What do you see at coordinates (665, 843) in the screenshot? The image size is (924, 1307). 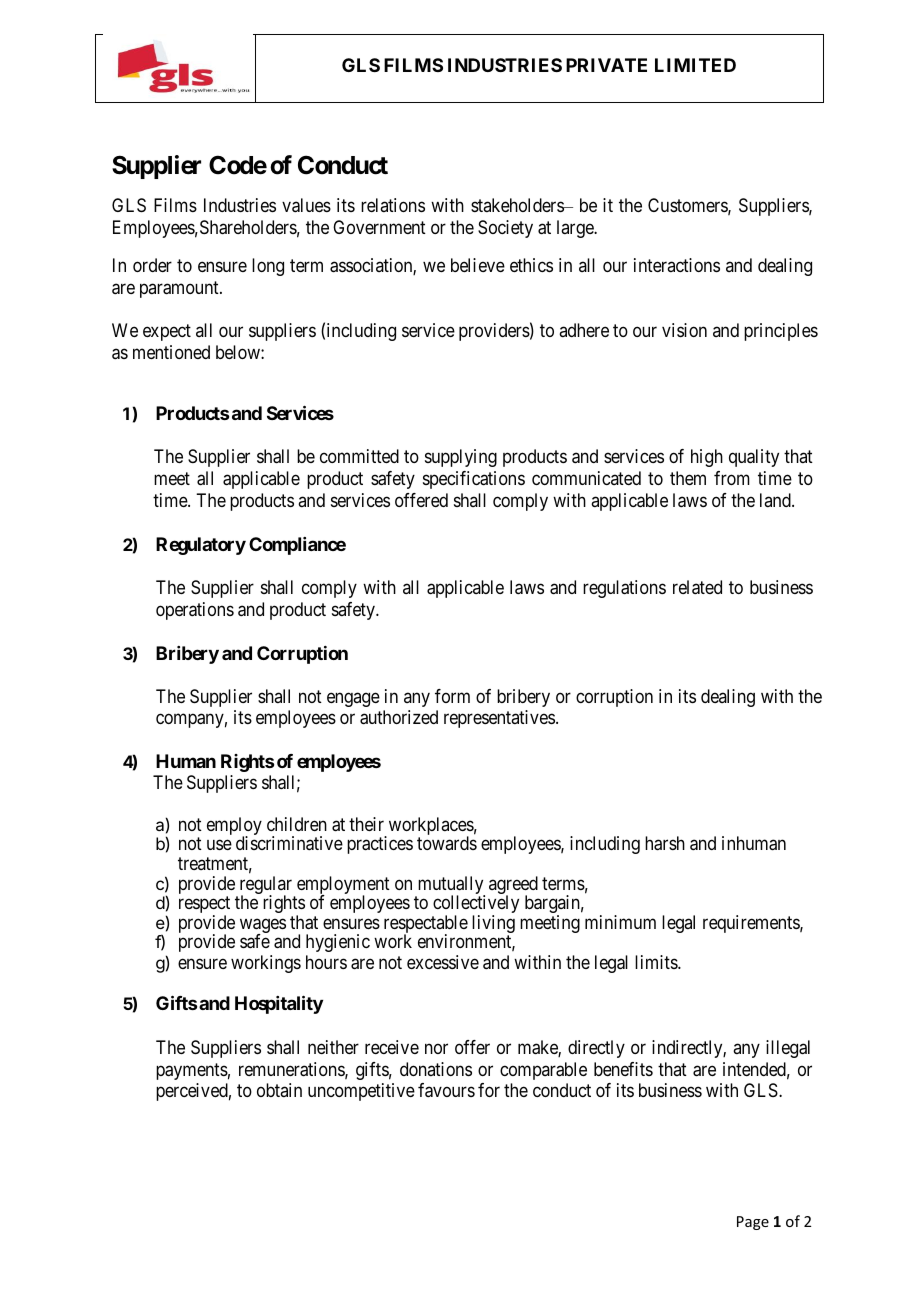 I see `harsh` at bounding box center [665, 843].
